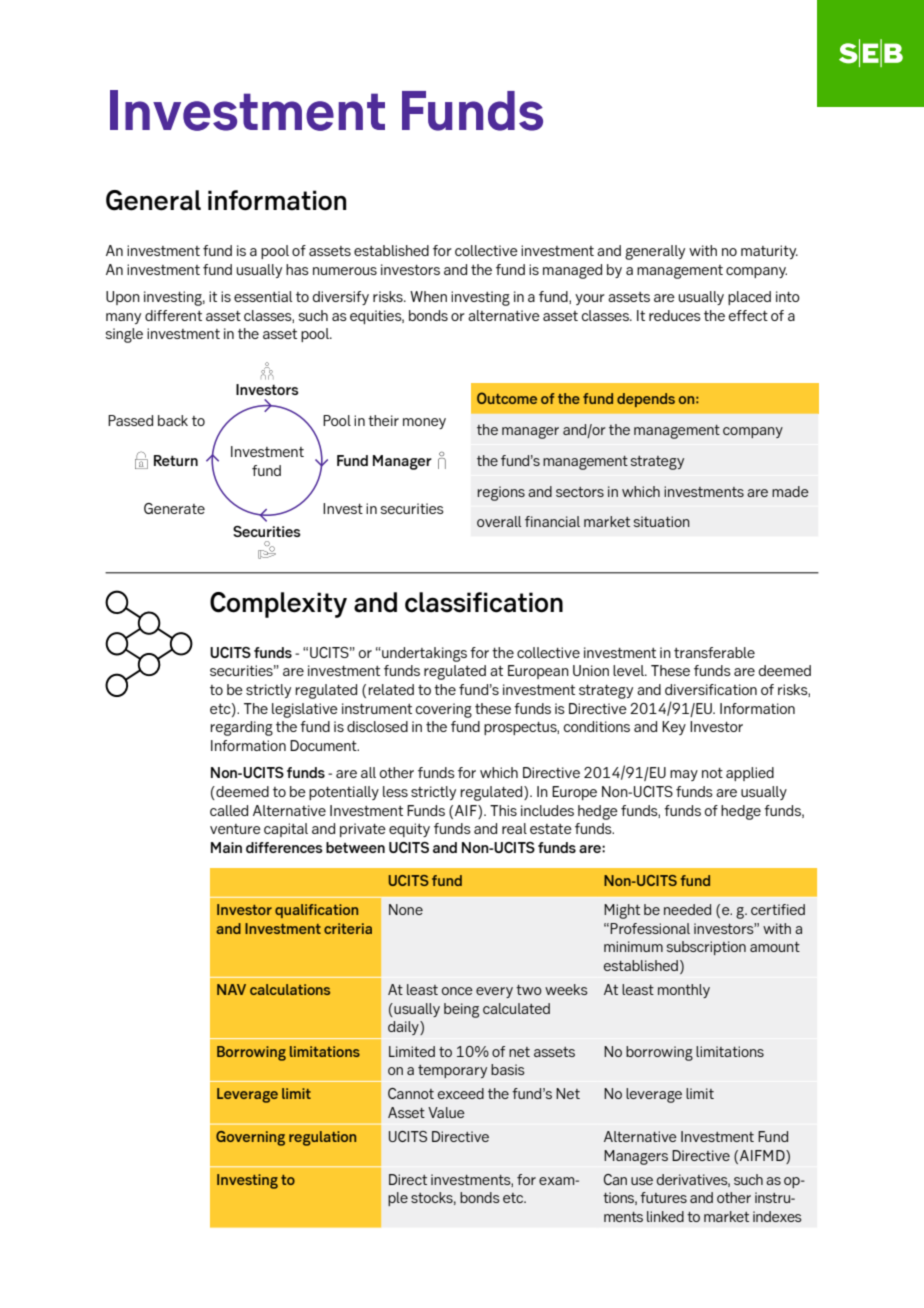 The width and height of the screenshot is (924, 1308). What do you see at coordinates (499, 521) in the screenshot?
I see `overall` at bounding box center [499, 521].
